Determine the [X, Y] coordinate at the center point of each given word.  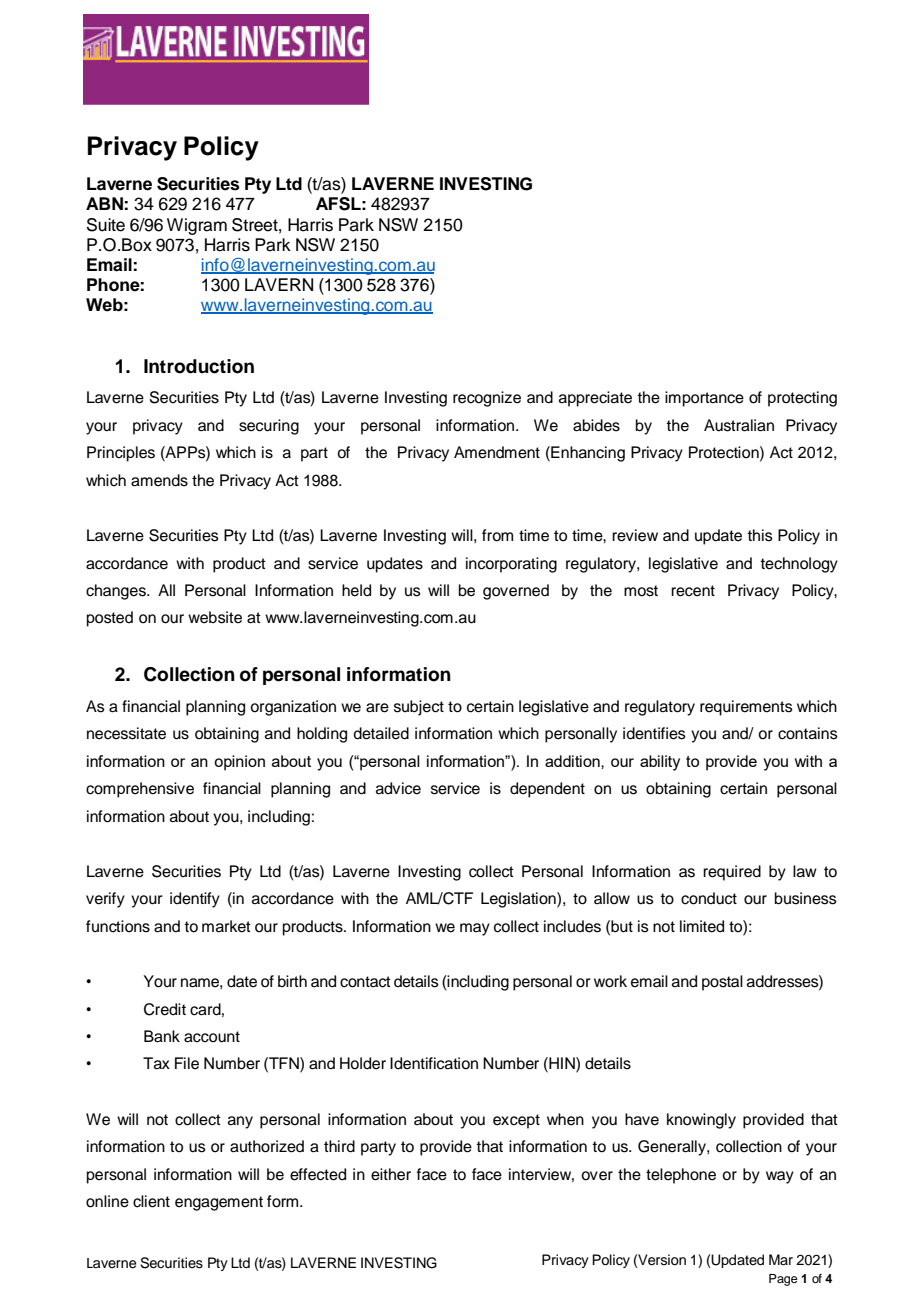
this [760, 535]
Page [783, 1280]
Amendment [497, 452]
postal [722, 983]
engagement [219, 1203]
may [475, 929]
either [391, 1174]
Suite [106, 225]
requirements [746, 708]
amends [159, 480]
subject [419, 708]
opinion [239, 763]
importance [704, 399]
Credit [165, 1009]
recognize [487, 399]
